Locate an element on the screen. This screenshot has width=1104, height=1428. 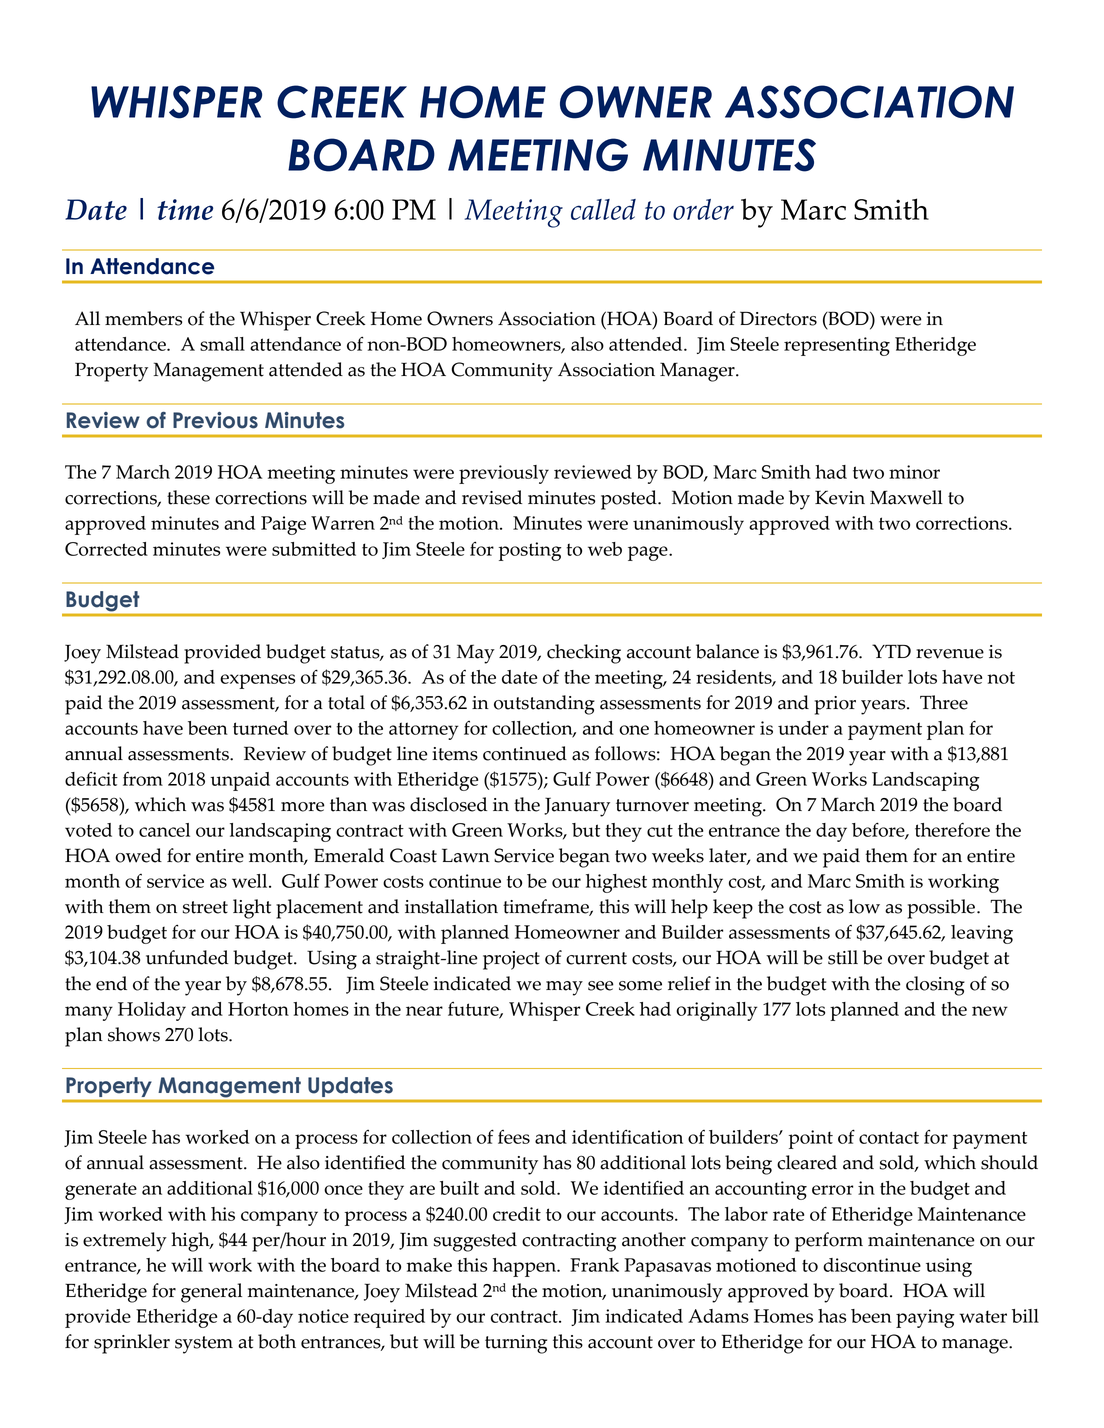
these is located at coordinates (188, 497).
